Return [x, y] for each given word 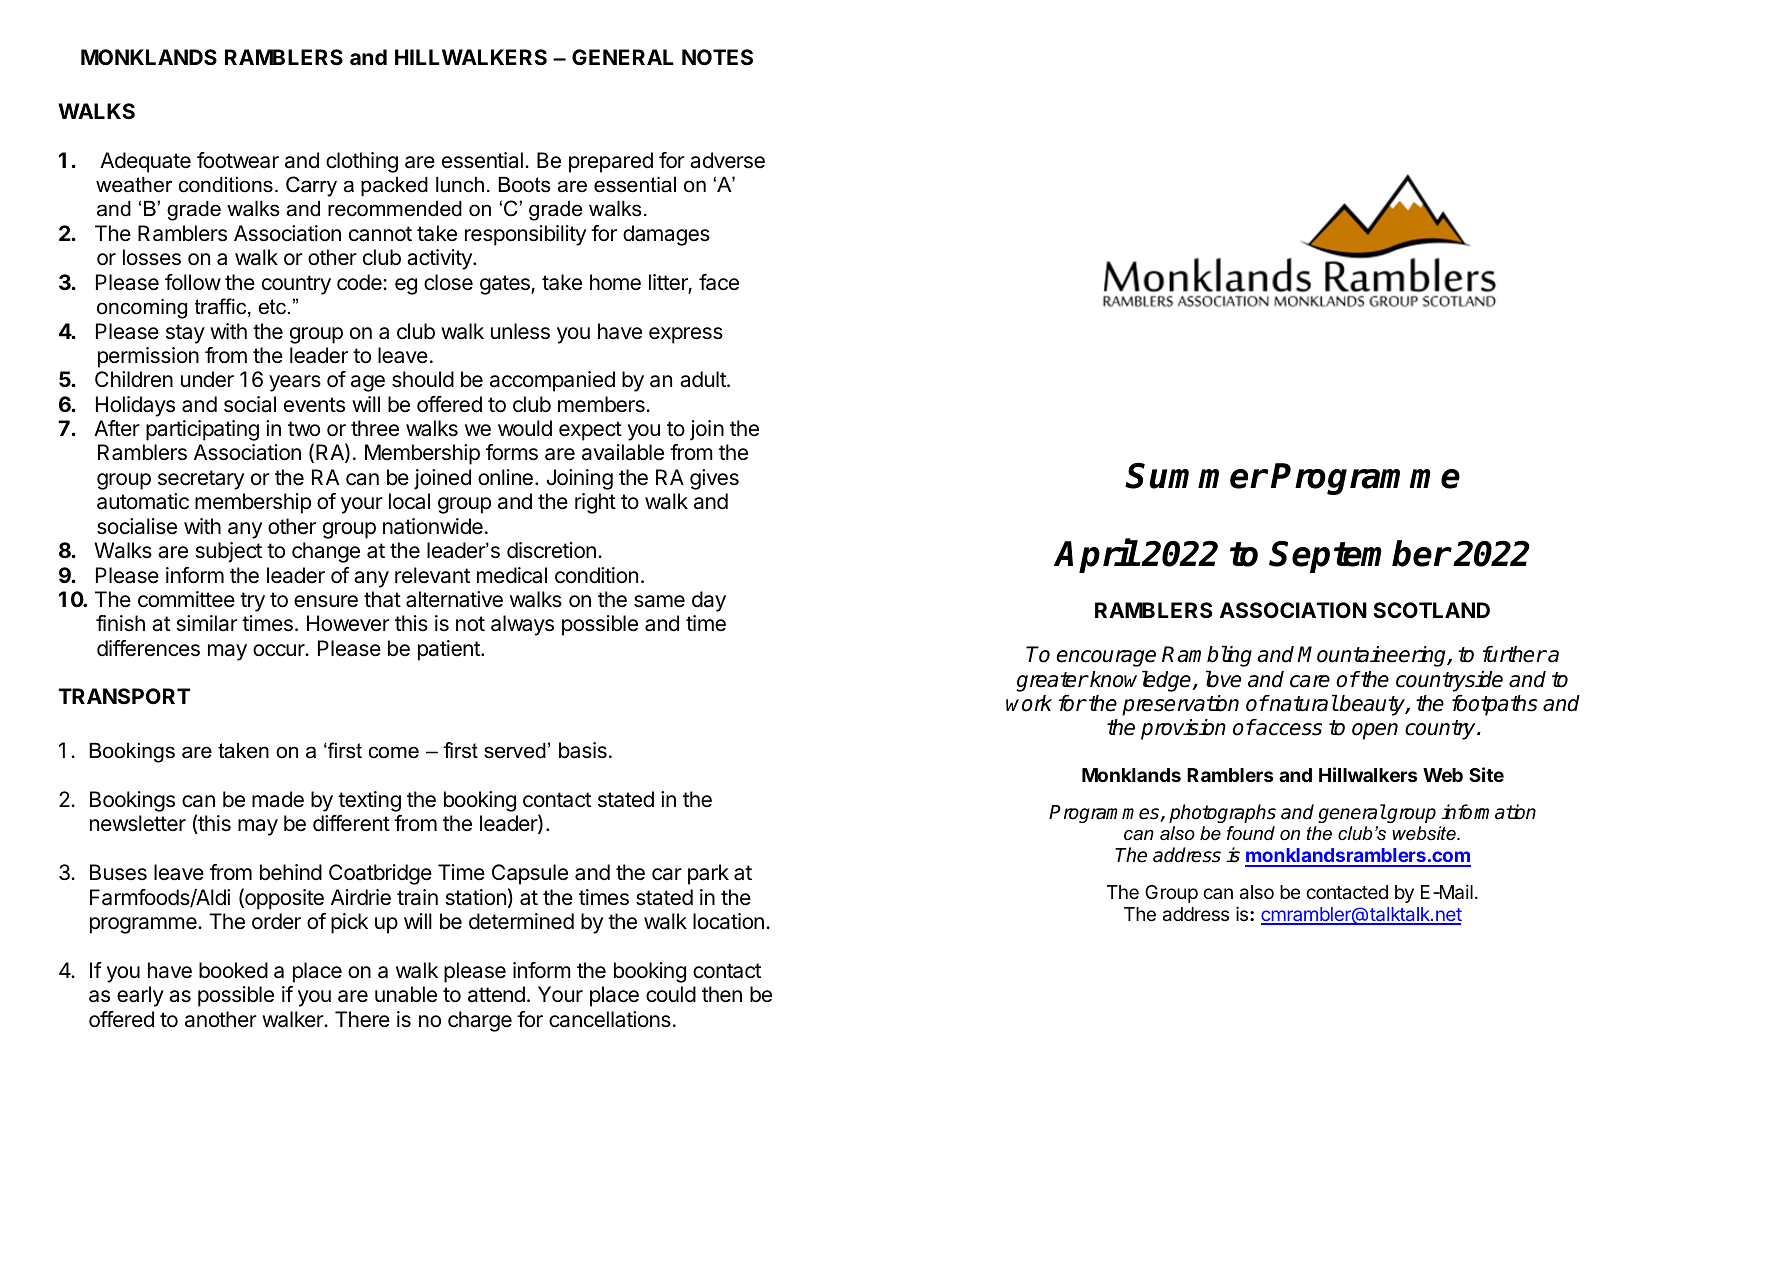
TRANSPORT [124, 696]
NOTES [717, 57]
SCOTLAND [1431, 610]
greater [1052, 682]
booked [233, 970]
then [722, 994]
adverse [727, 160]
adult [704, 379]
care [1310, 681]
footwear [238, 160]
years [295, 383]
